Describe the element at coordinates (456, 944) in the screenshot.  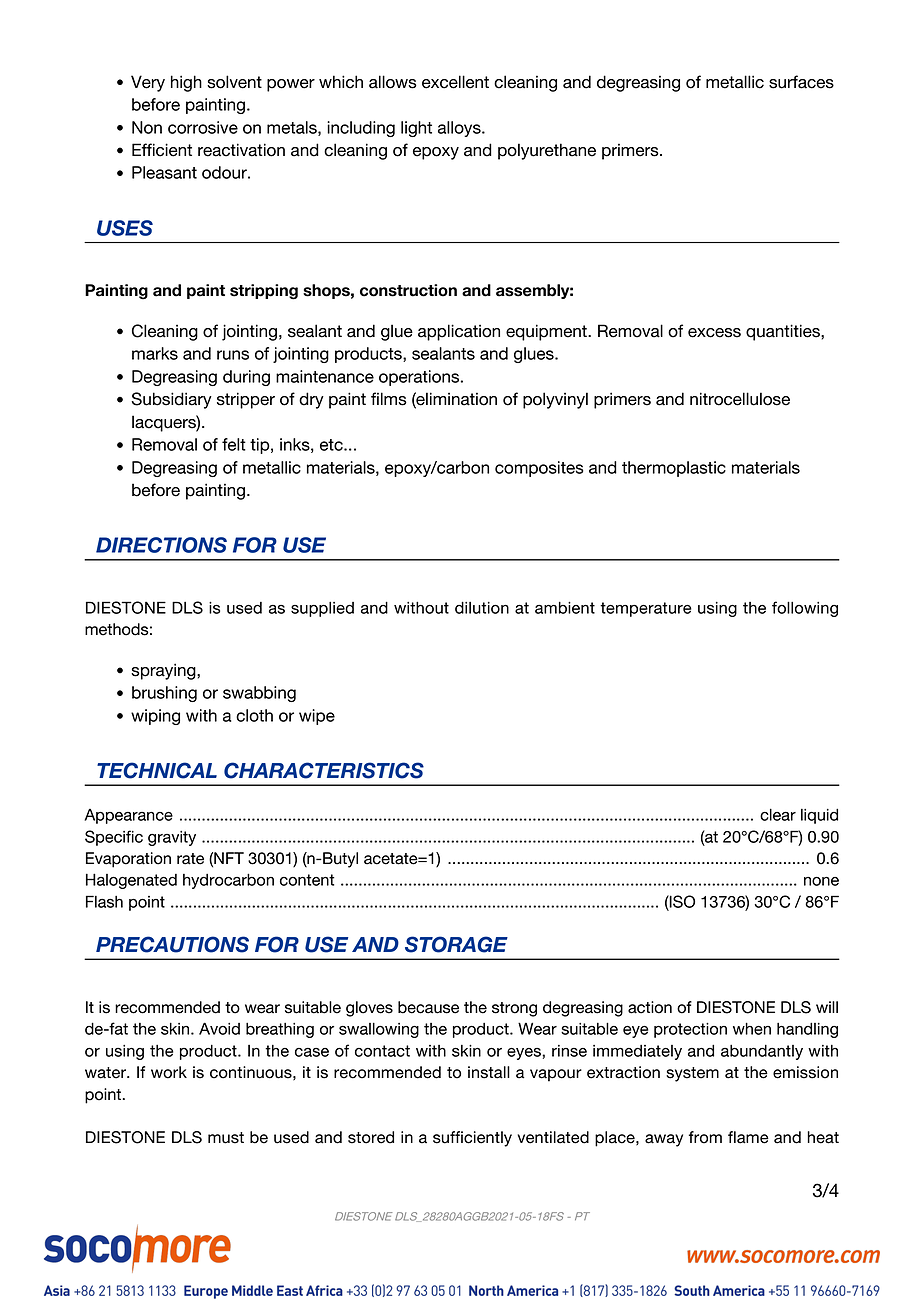
I see `STORAGE` at that location.
